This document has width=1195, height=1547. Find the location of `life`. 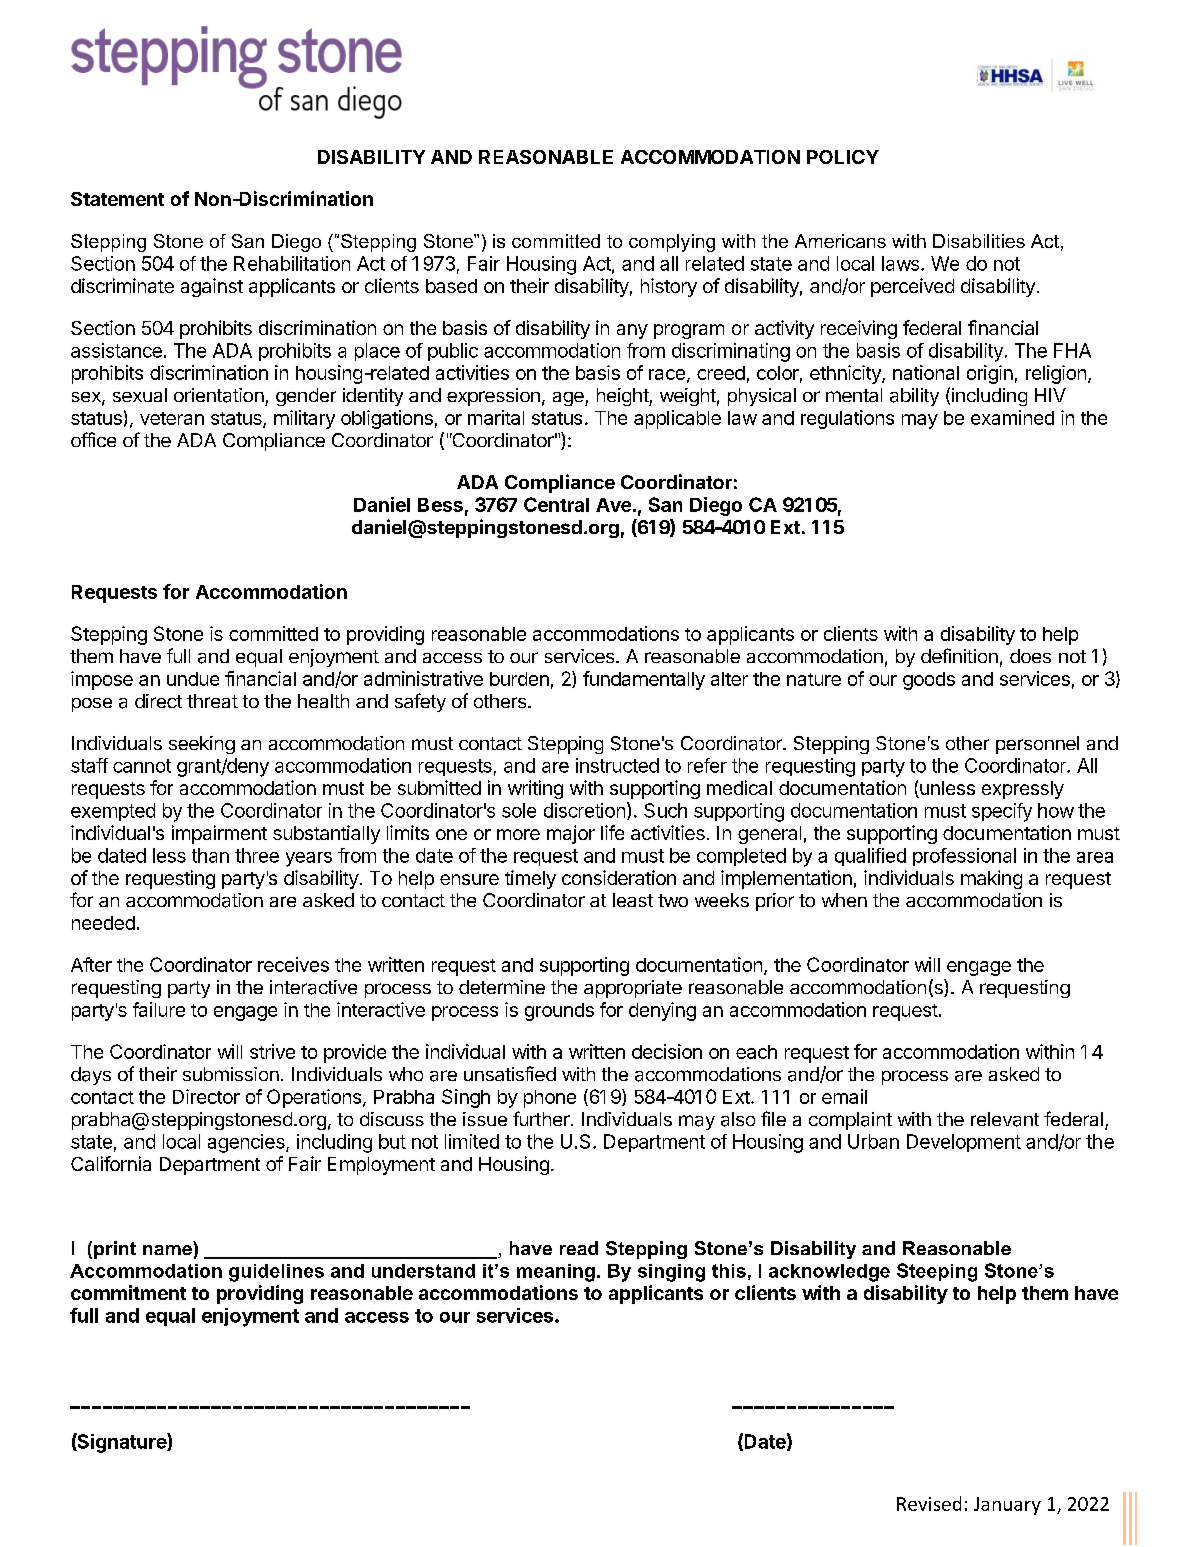

life is located at coordinates (612, 832).
